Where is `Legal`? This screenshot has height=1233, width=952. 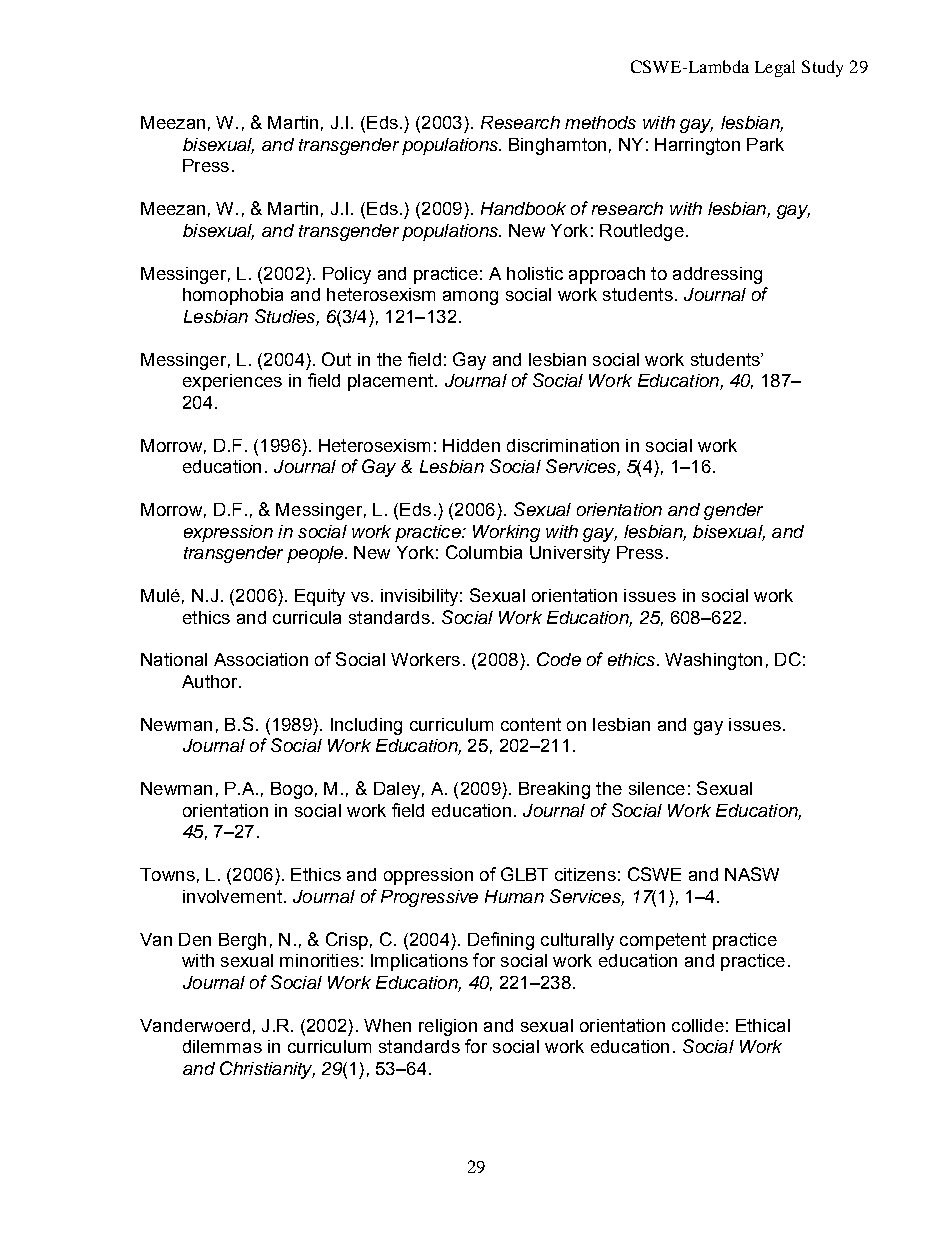 Legal is located at coordinates (775, 68).
